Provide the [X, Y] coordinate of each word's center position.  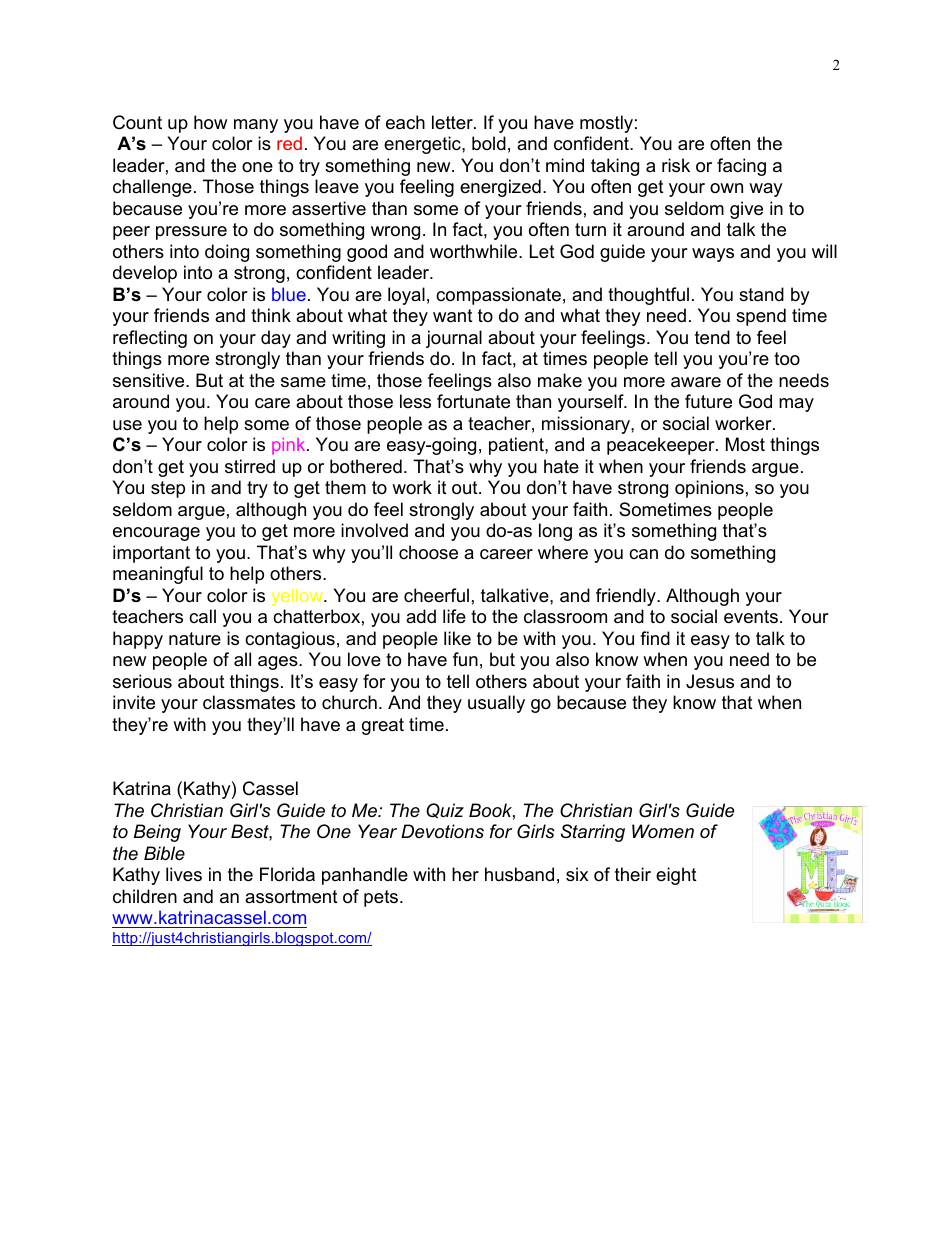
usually [496, 704]
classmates [249, 702]
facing [741, 167]
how [210, 122]
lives [184, 874]
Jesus [710, 681]
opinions [709, 489]
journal [454, 339]
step [168, 489]
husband [519, 874]
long [555, 532]
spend [761, 317]
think [271, 315]
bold [489, 143]
